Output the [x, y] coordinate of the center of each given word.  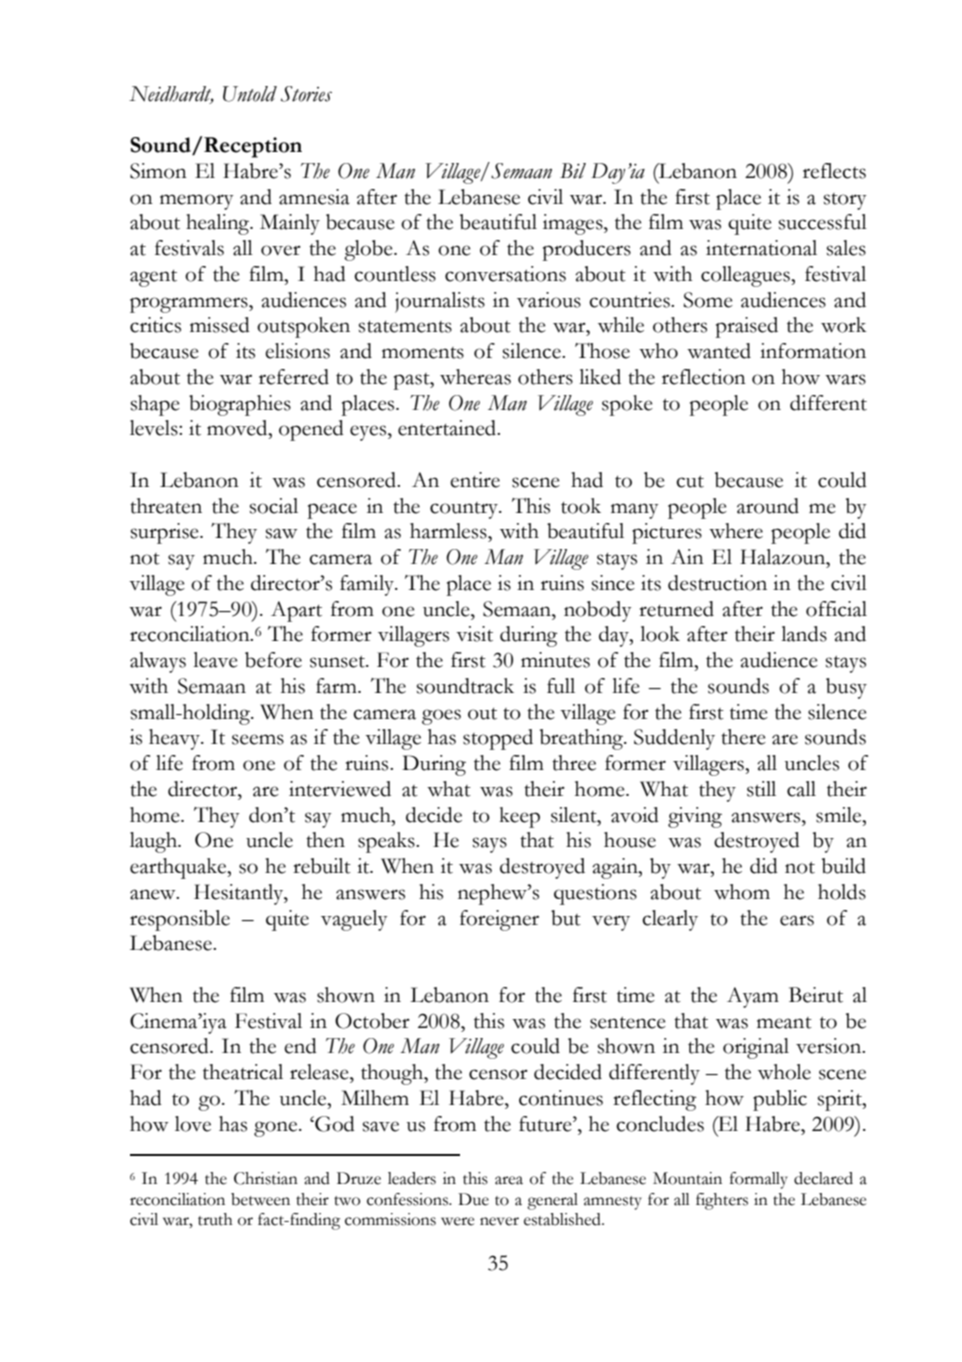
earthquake [179, 868]
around [768, 506]
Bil [573, 171]
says [490, 845]
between [260, 1199]
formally [759, 1180]
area [509, 1180]
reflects [834, 171]
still [761, 789]
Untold [250, 94]
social [274, 506]
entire [475, 480]
